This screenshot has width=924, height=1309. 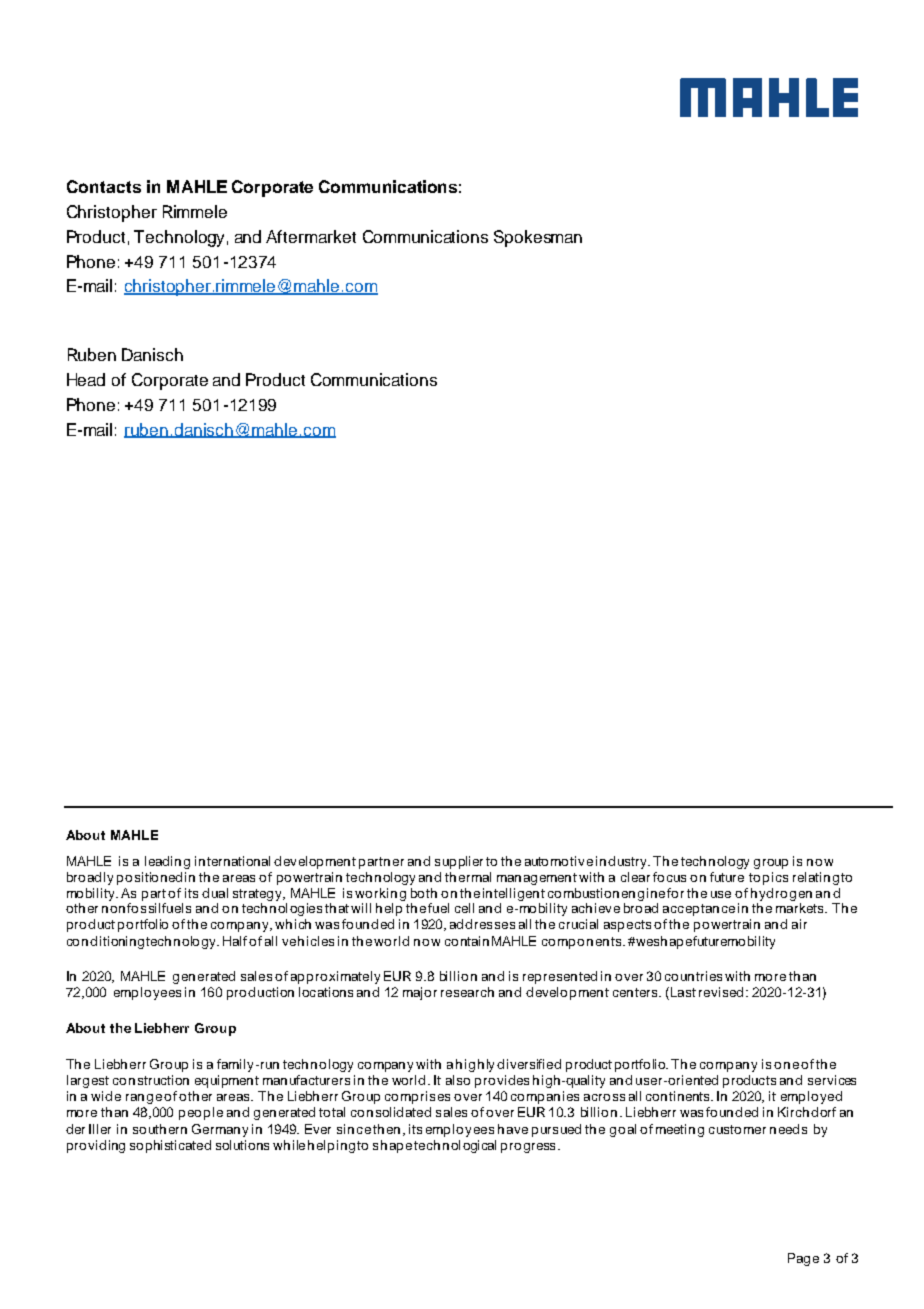 What do you see at coordinates (538, 238) in the screenshot?
I see `Spokesman` at bounding box center [538, 238].
